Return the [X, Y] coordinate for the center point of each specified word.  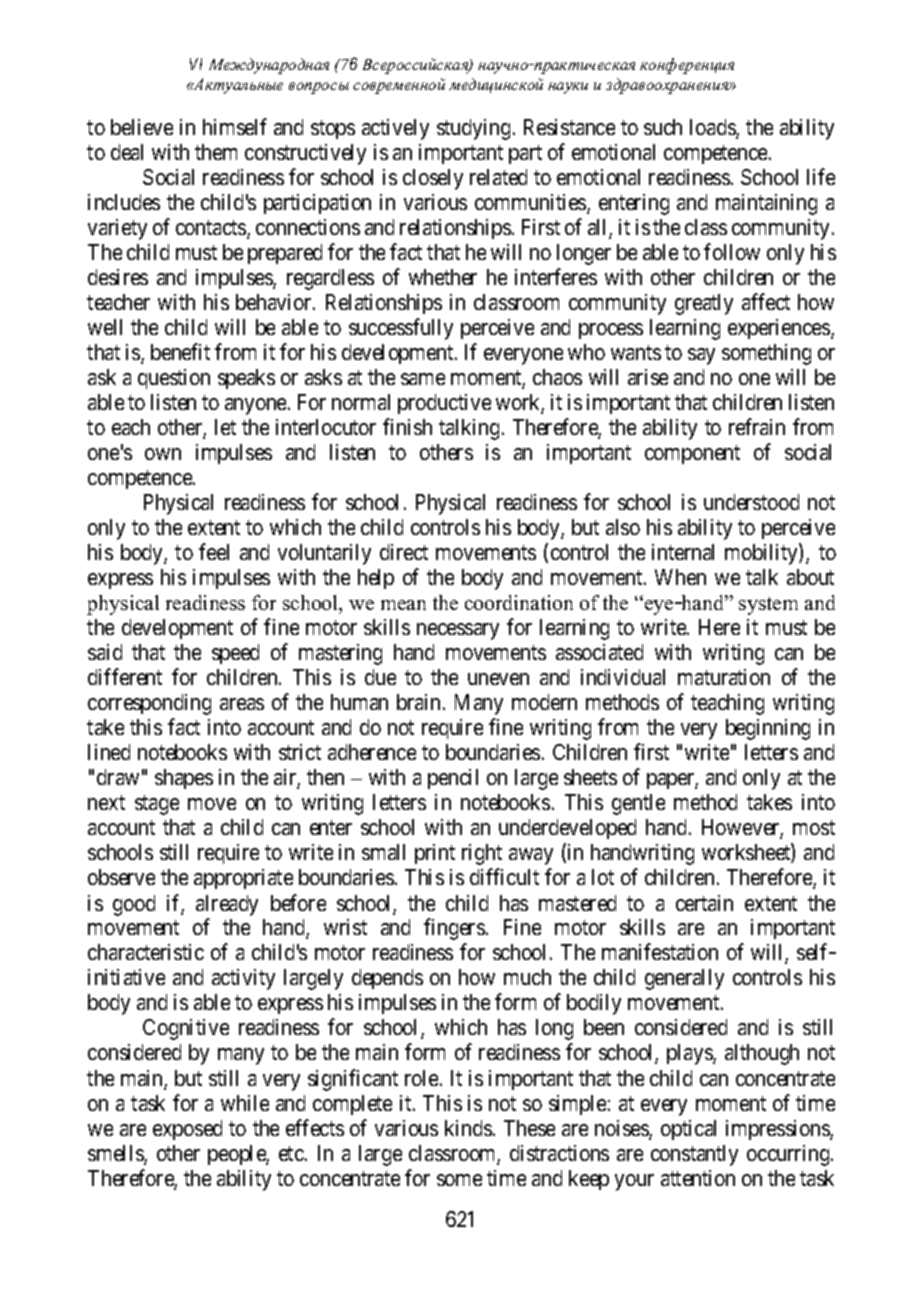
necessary [458, 631]
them [216, 152]
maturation [724, 677]
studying [473, 129]
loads [713, 128]
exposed [187, 1130]
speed [235, 654]
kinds [468, 1128]
